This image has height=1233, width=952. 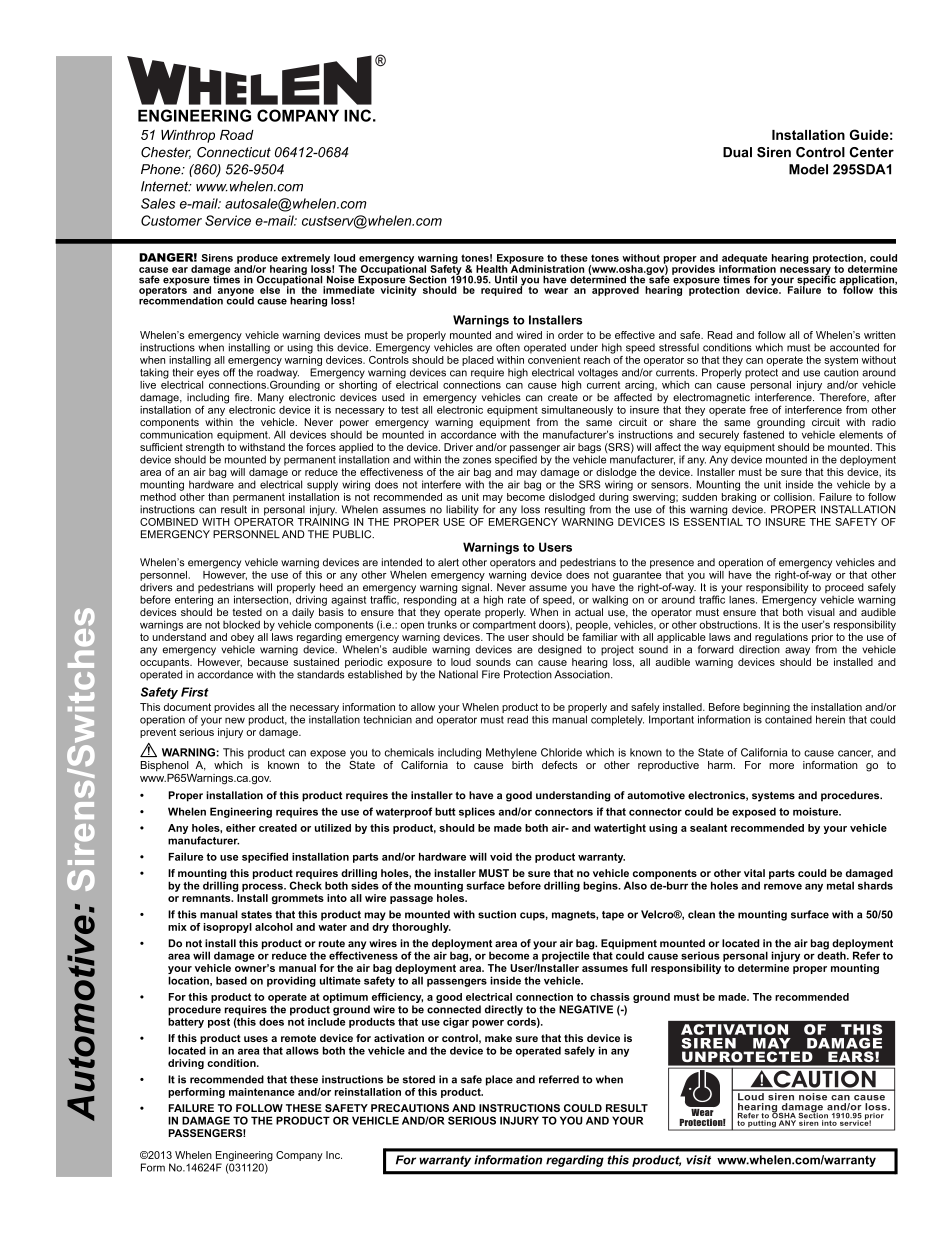 What do you see at coordinates (781, 766) in the image?
I see `more` at bounding box center [781, 766].
